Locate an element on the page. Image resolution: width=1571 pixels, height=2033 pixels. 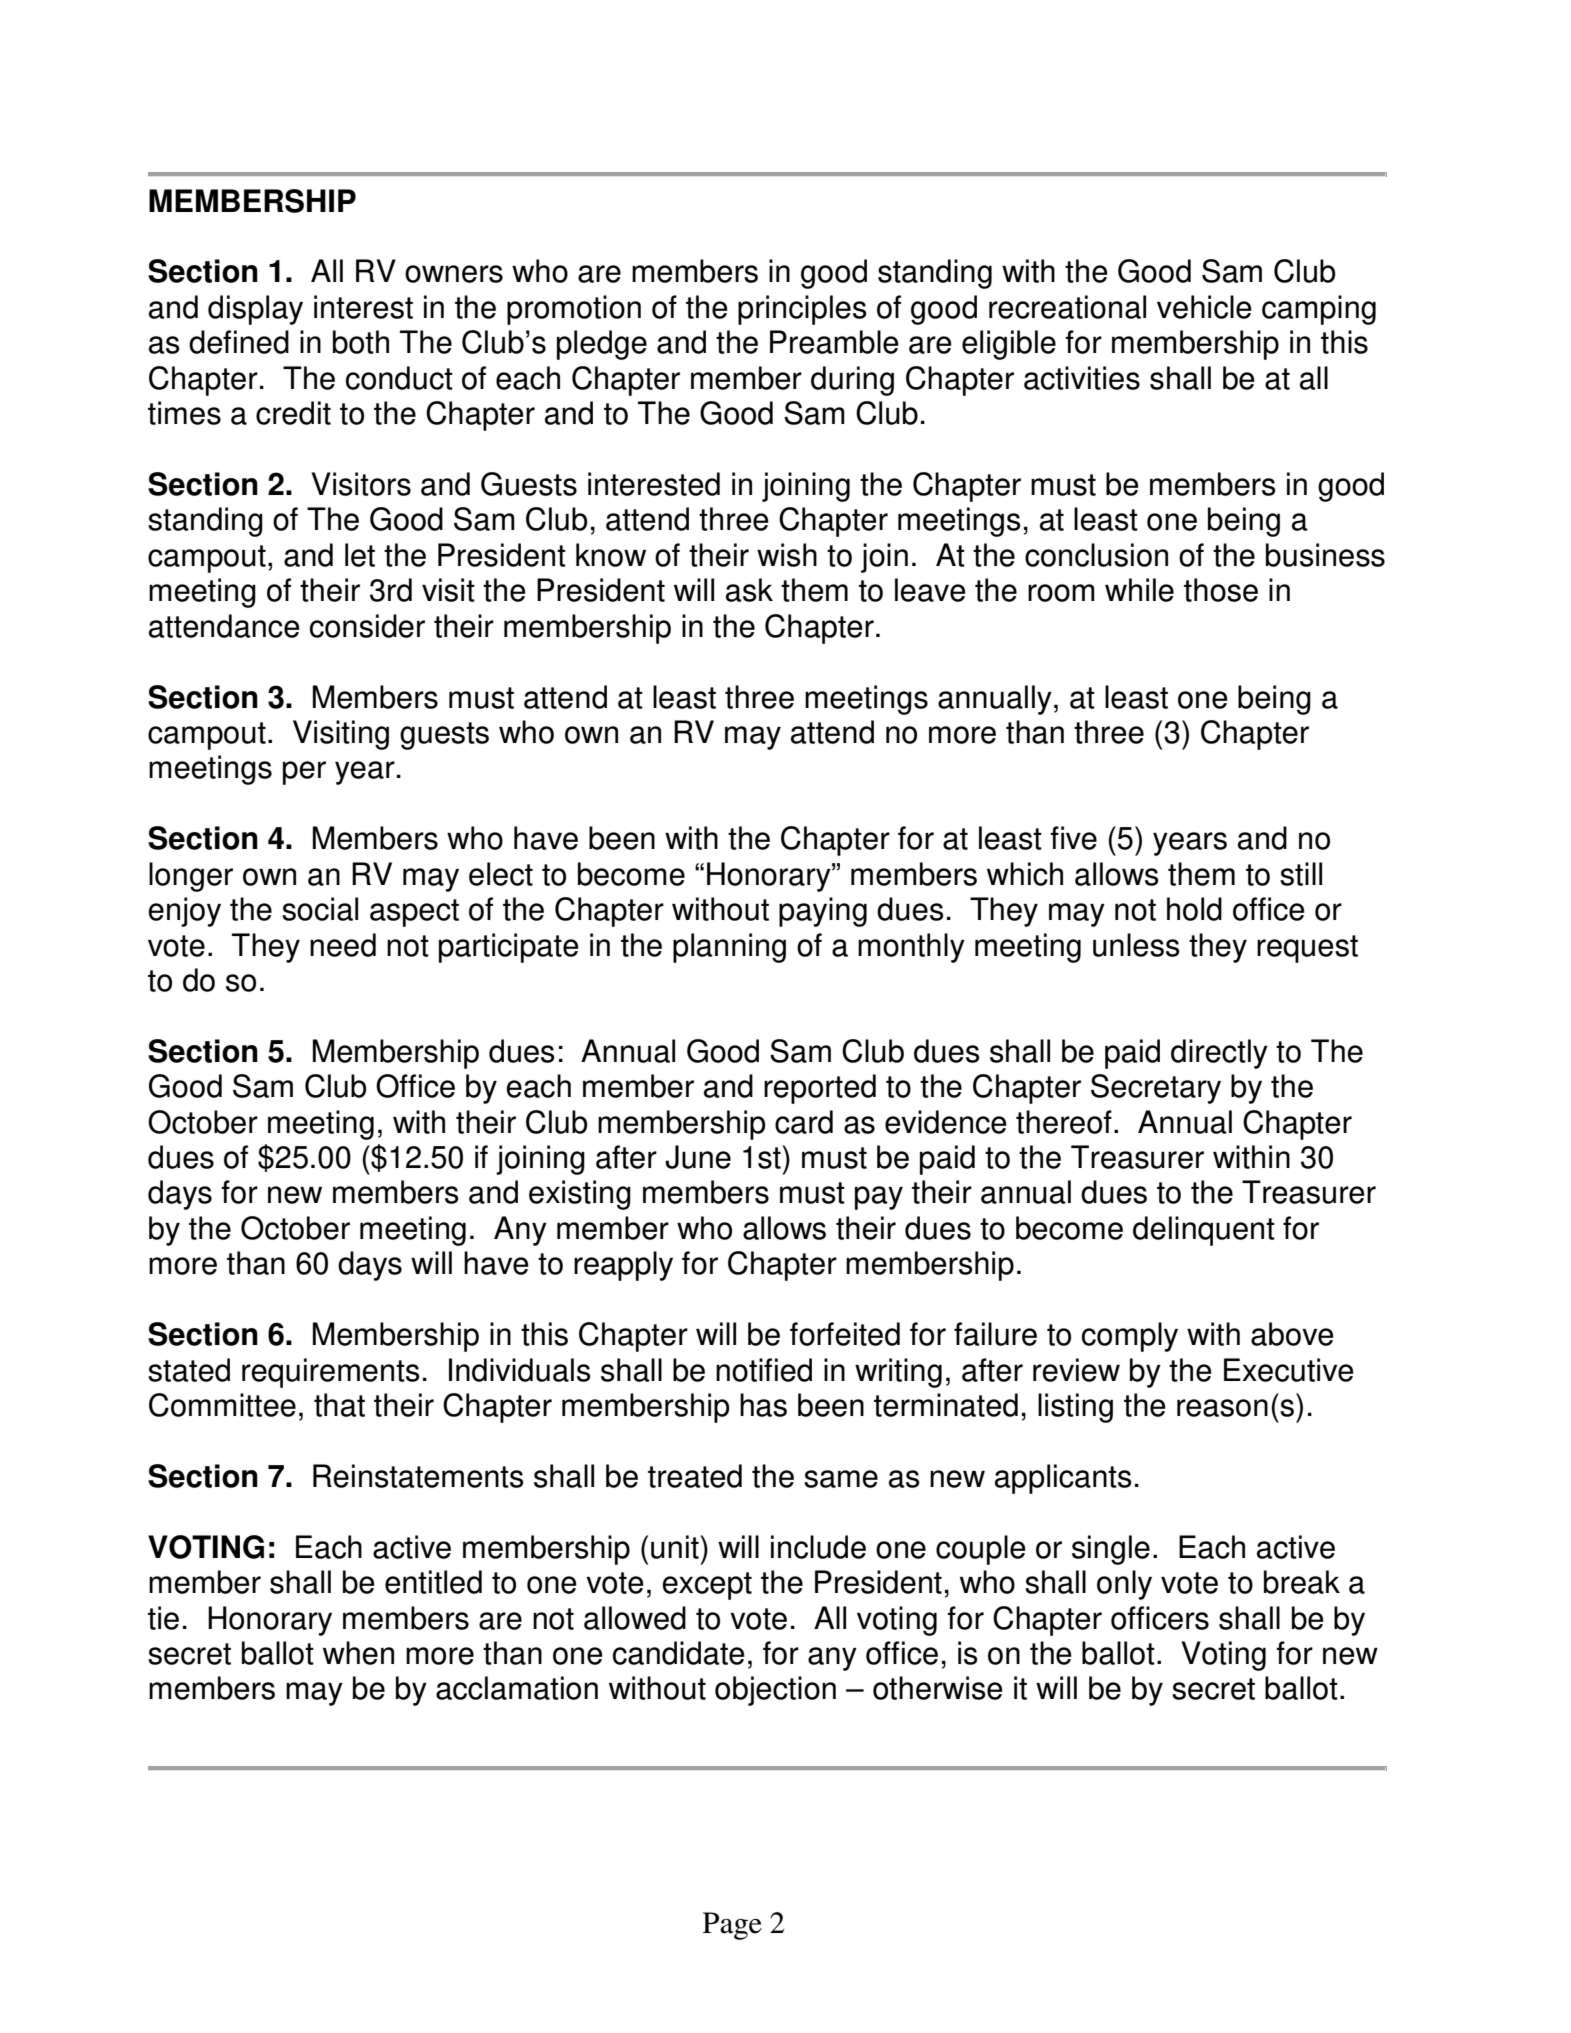
principles is located at coordinates (802, 310).
